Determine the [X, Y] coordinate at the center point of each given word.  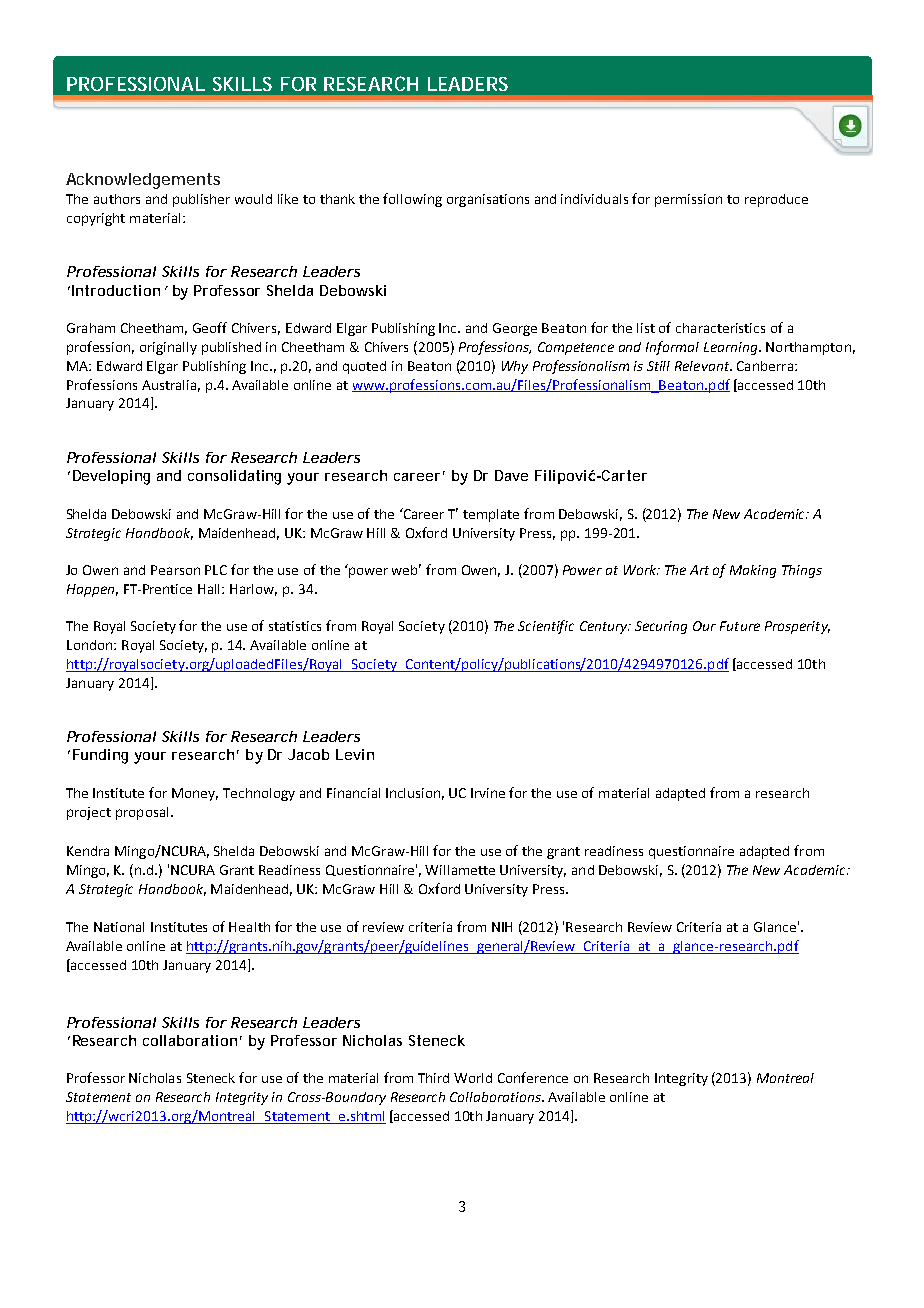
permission [688, 200]
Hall [210, 589]
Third [433, 1078]
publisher [201, 200]
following [412, 200]
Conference [533, 1077]
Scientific [546, 627]
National [119, 927]
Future [740, 626]
